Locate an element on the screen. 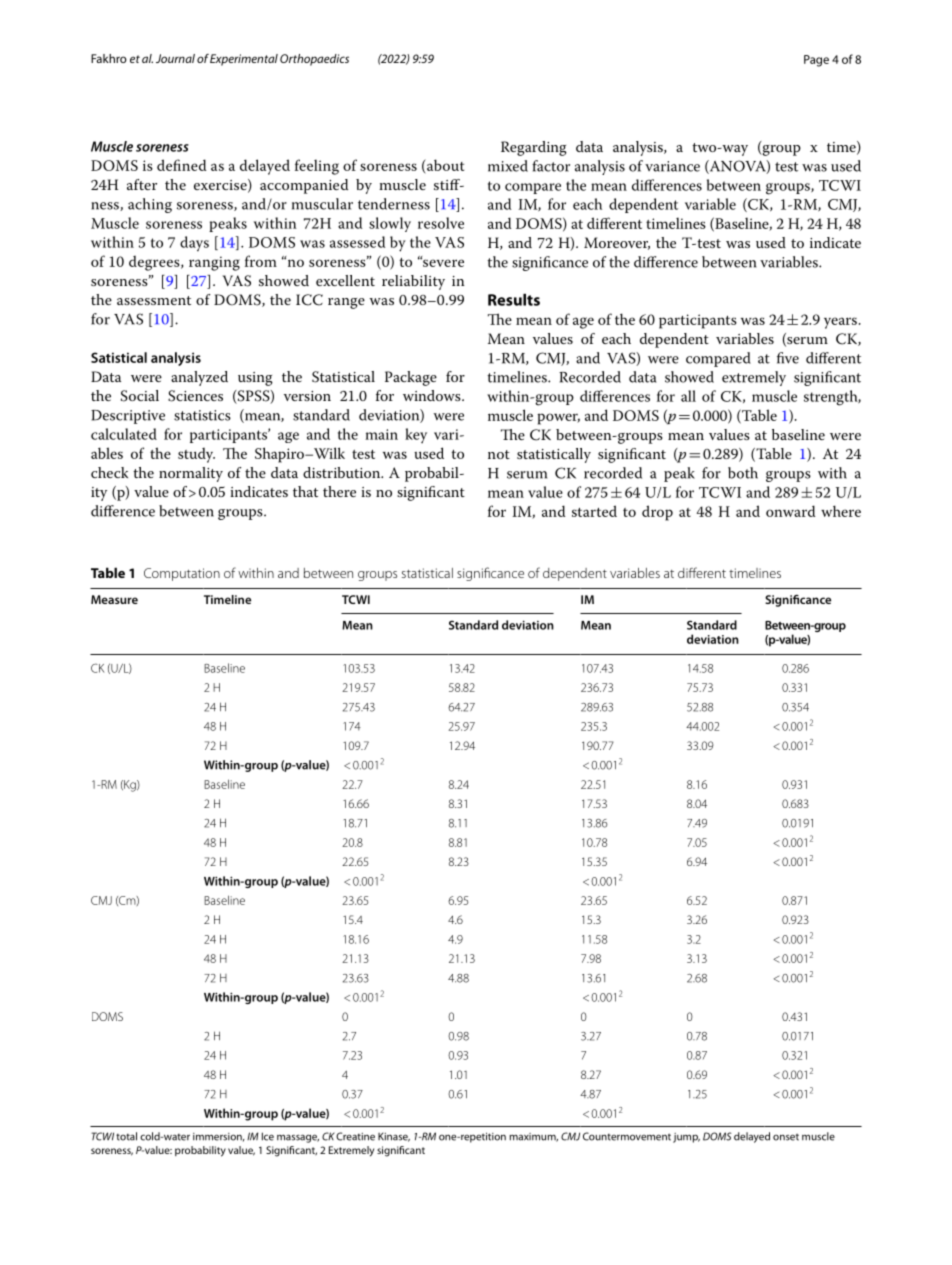  Journal is located at coordinates (175, 58).
